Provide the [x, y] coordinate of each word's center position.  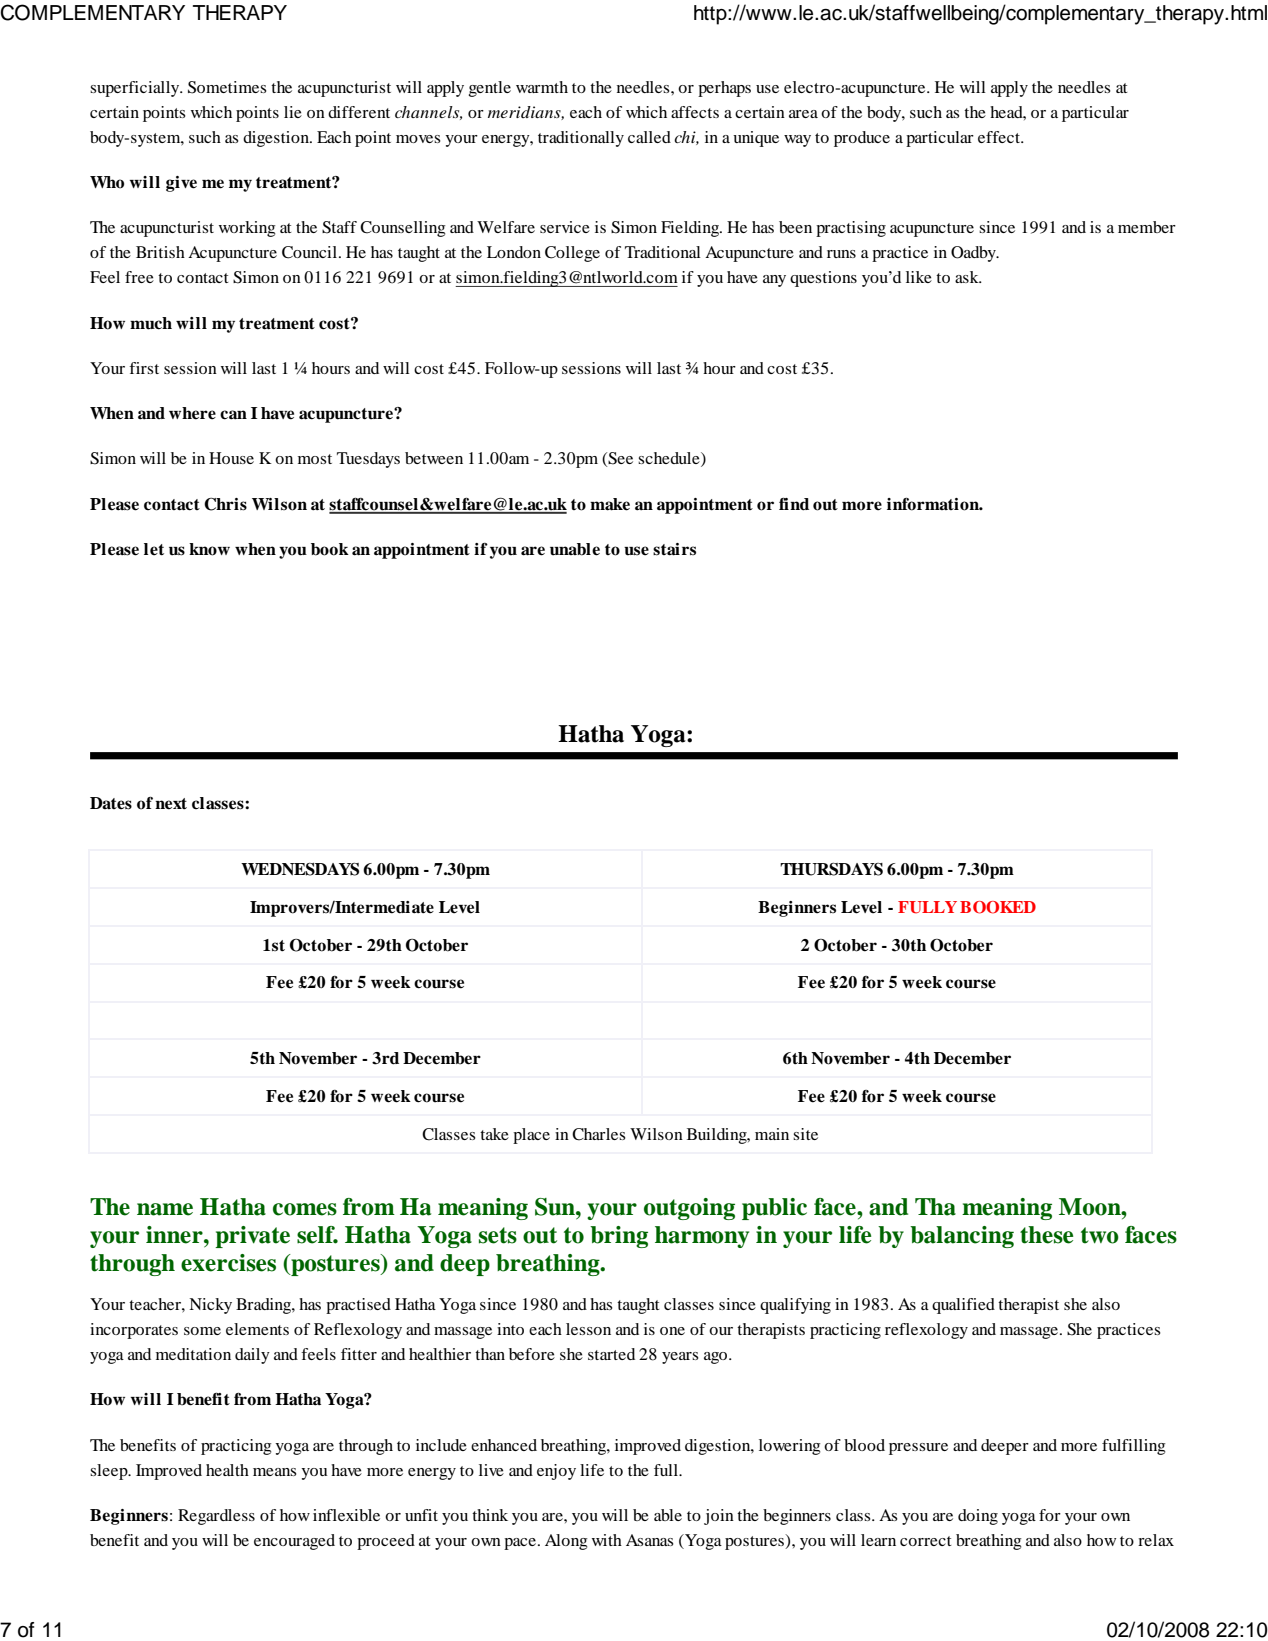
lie [293, 112]
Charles [599, 1134]
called [649, 137]
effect [1000, 137]
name [165, 1209]
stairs [674, 549]
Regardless [216, 1517]
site [805, 1134]
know [209, 549]
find [794, 504]
